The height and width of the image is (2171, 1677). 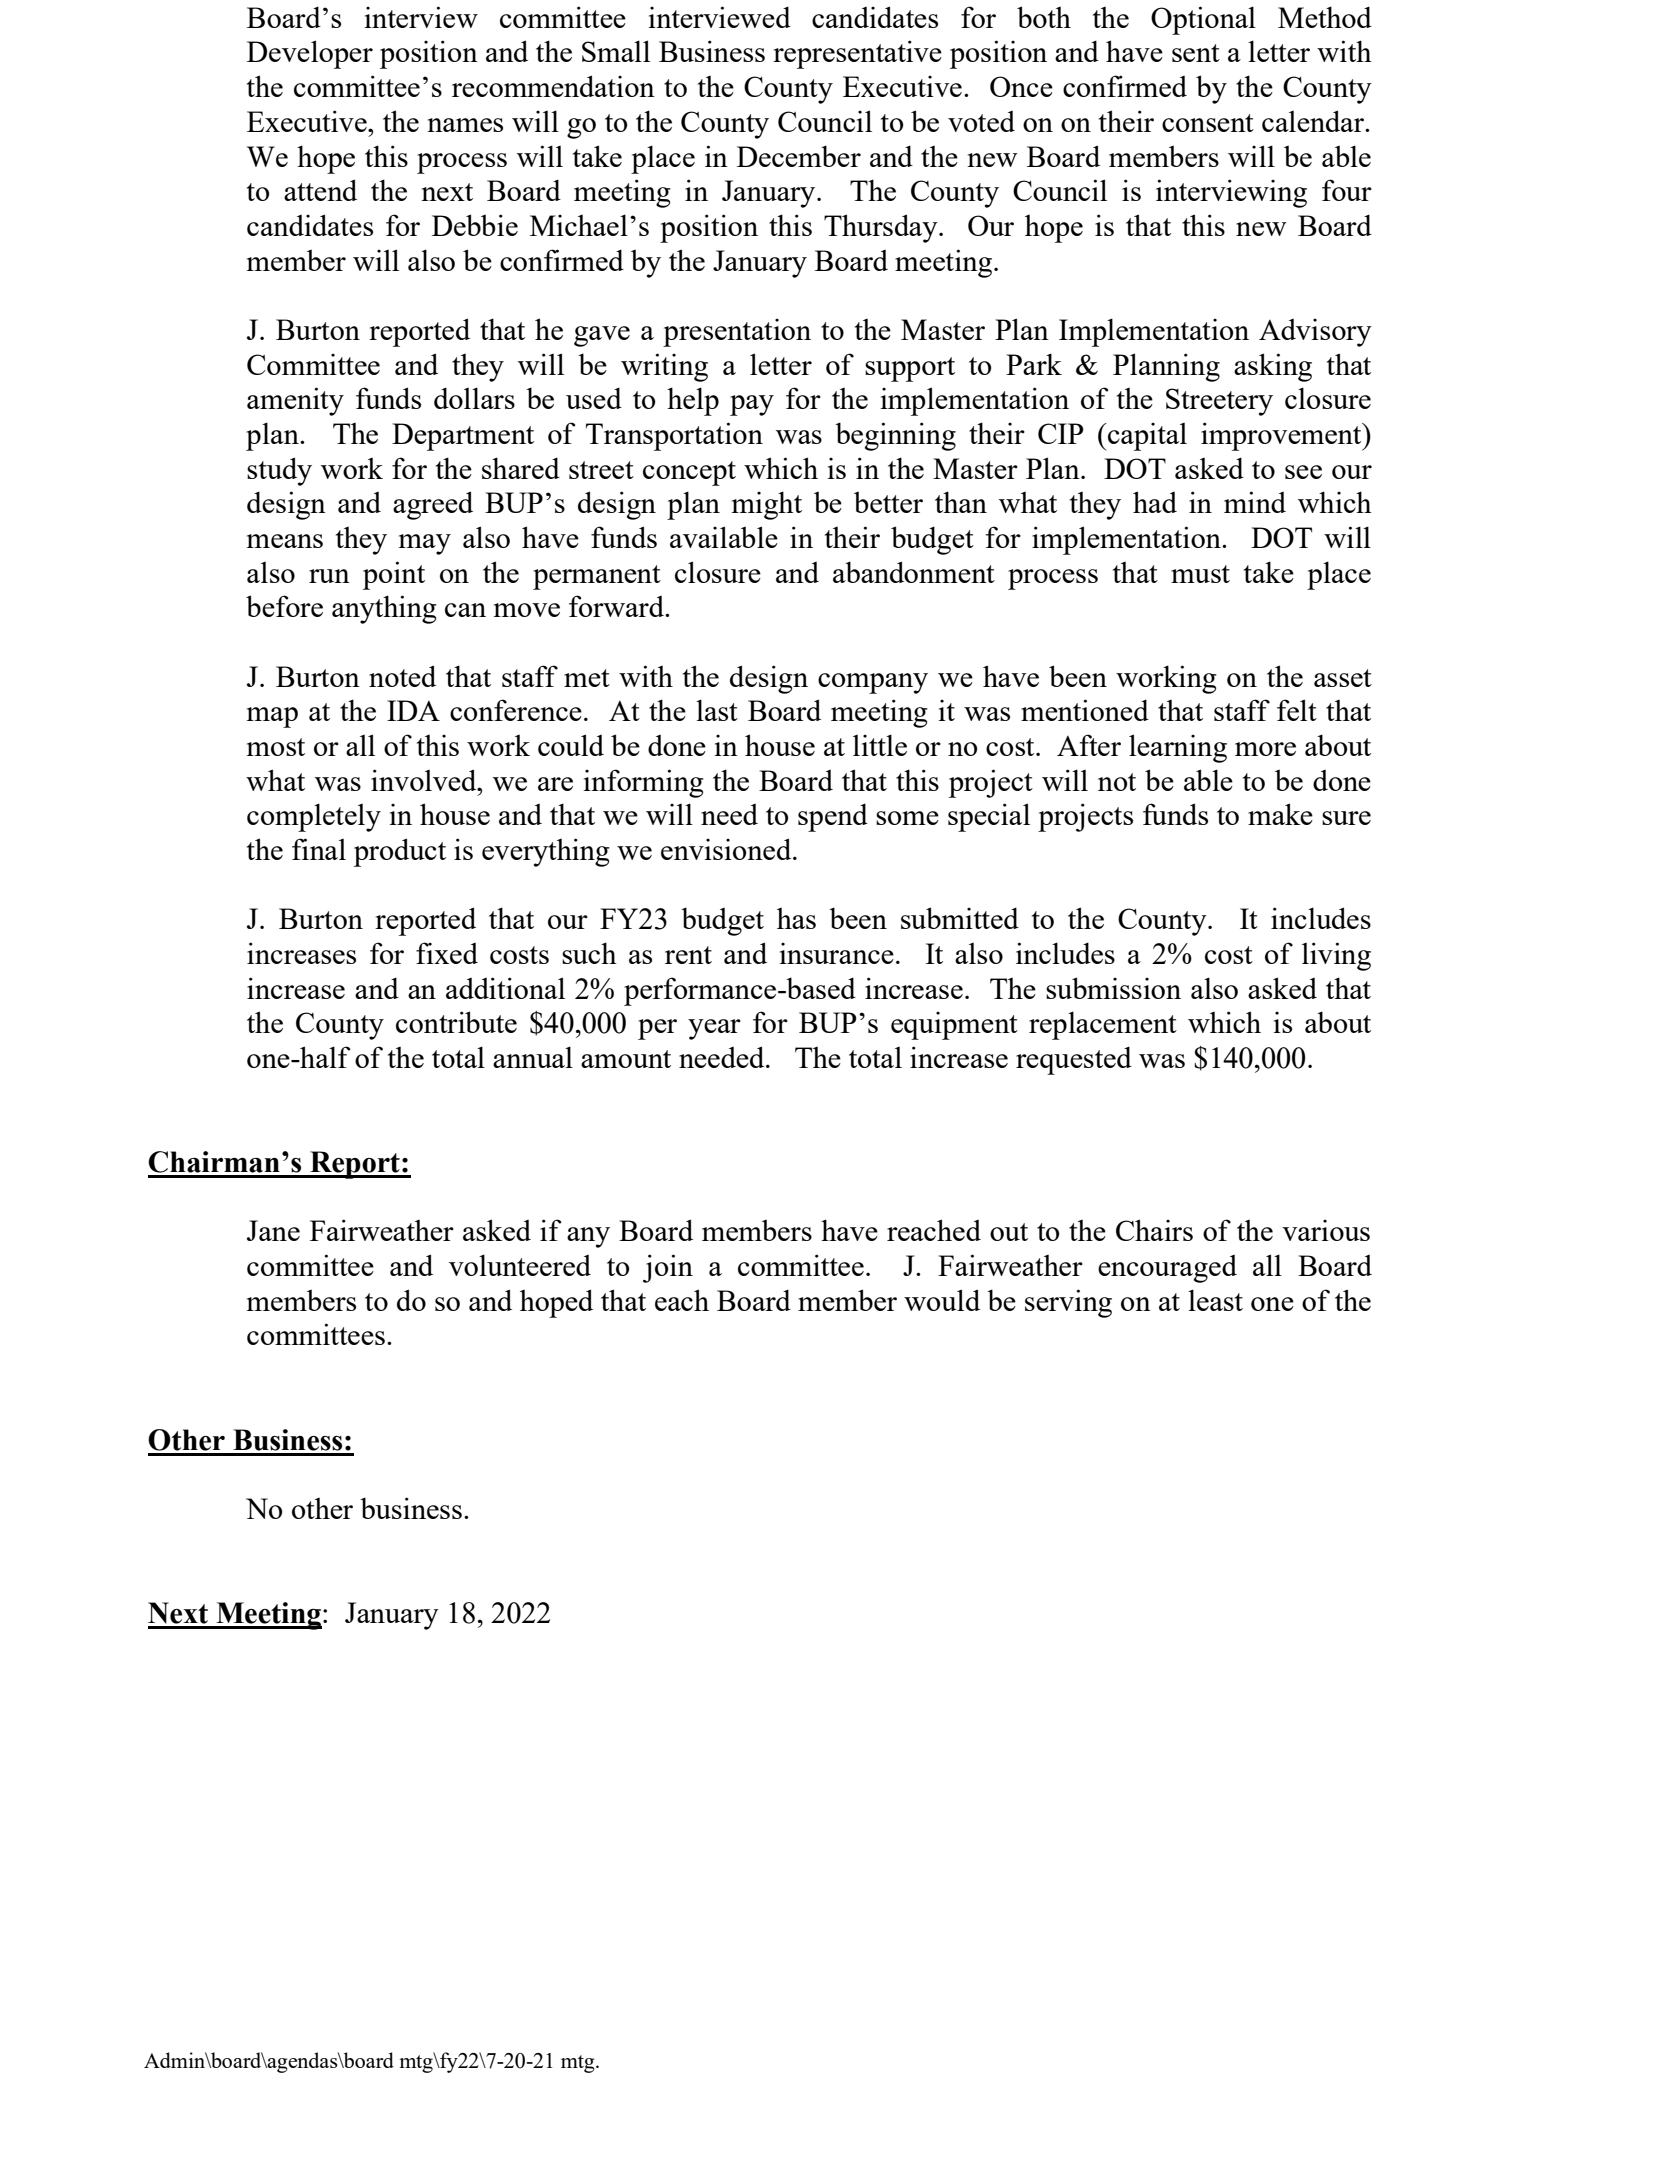 I want to click on December, so click(x=799, y=156).
